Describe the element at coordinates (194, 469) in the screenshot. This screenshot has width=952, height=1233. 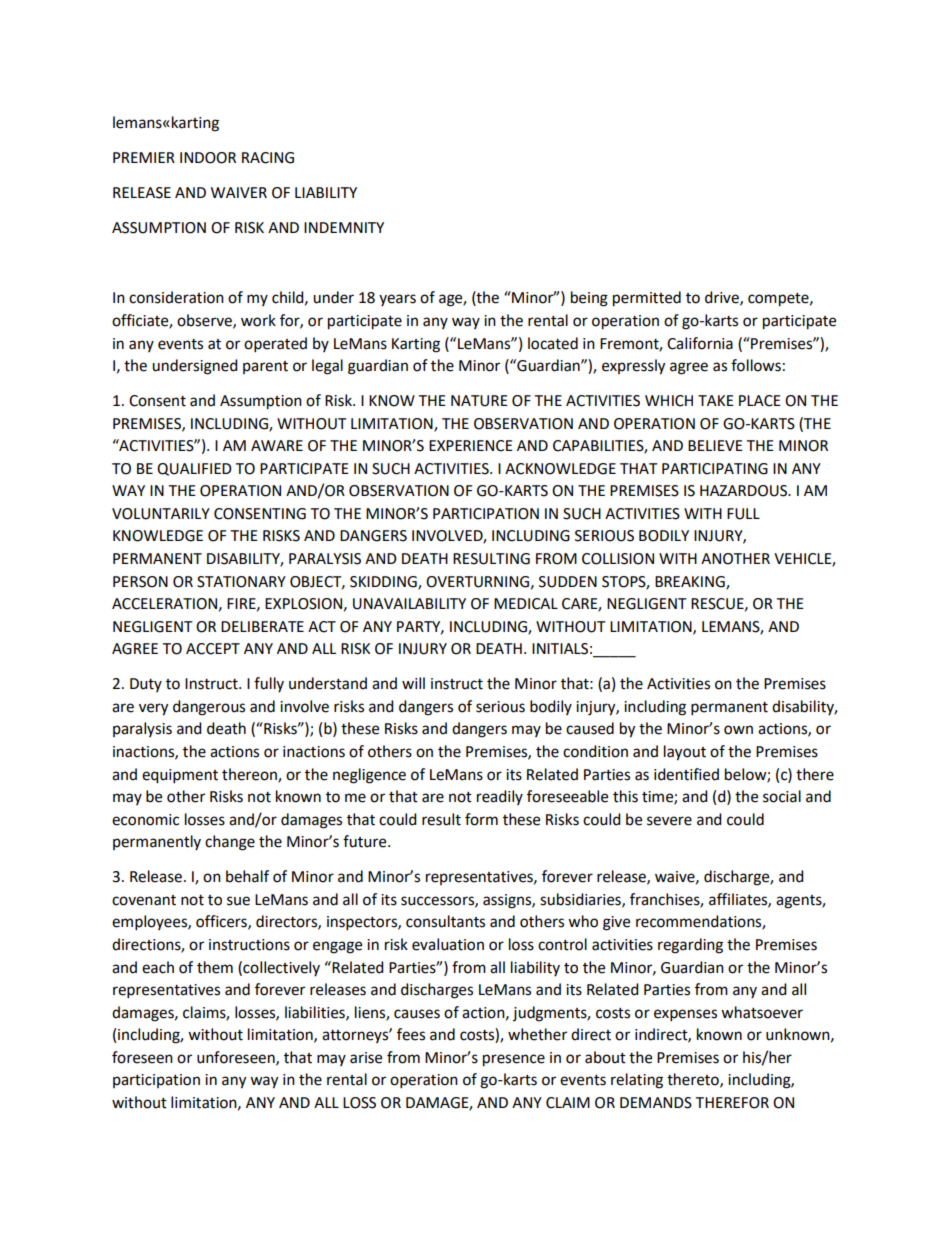
I see `QUALIFIED` at that location.
